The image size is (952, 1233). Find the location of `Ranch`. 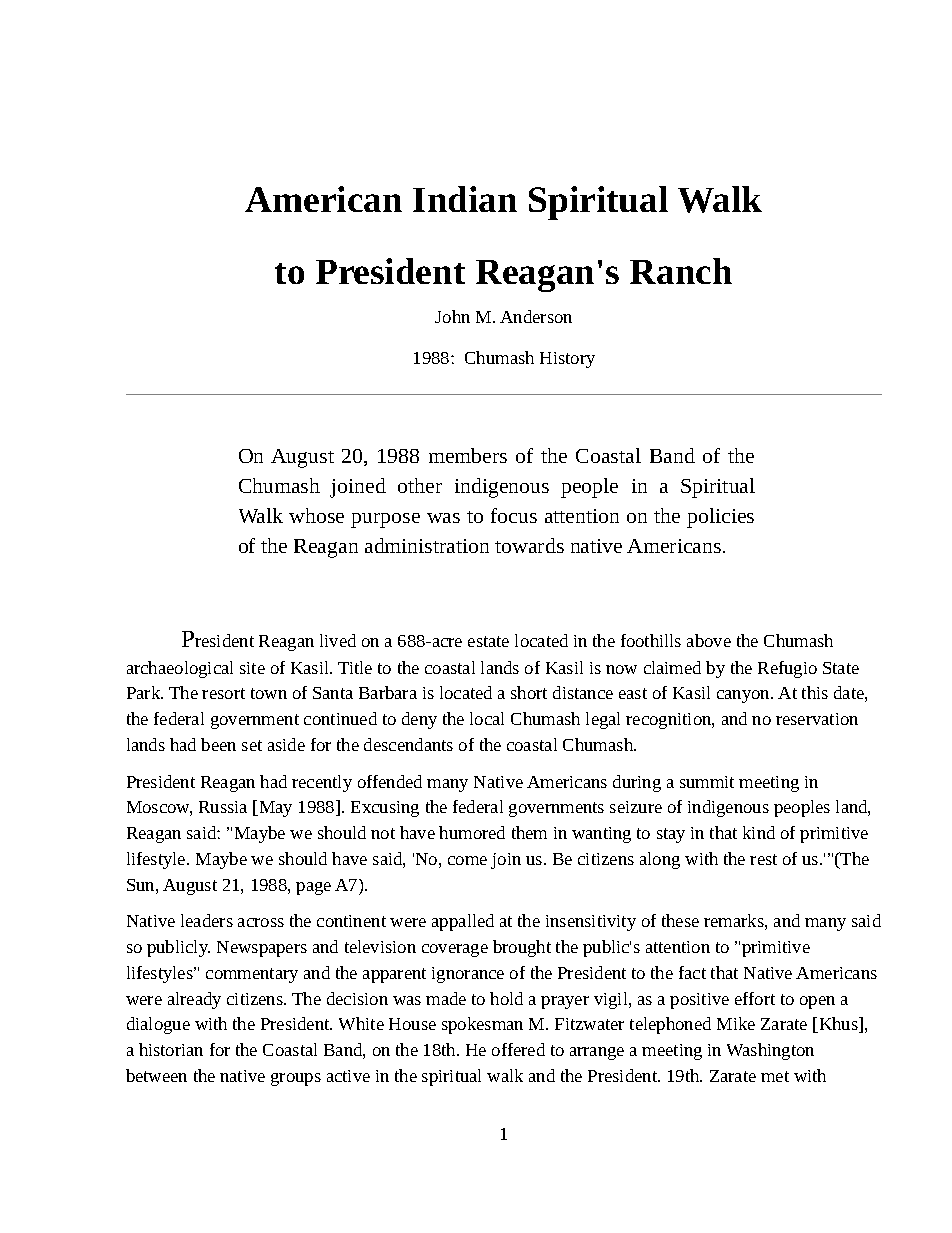

Ranch is located at coordinates (681, 271).
